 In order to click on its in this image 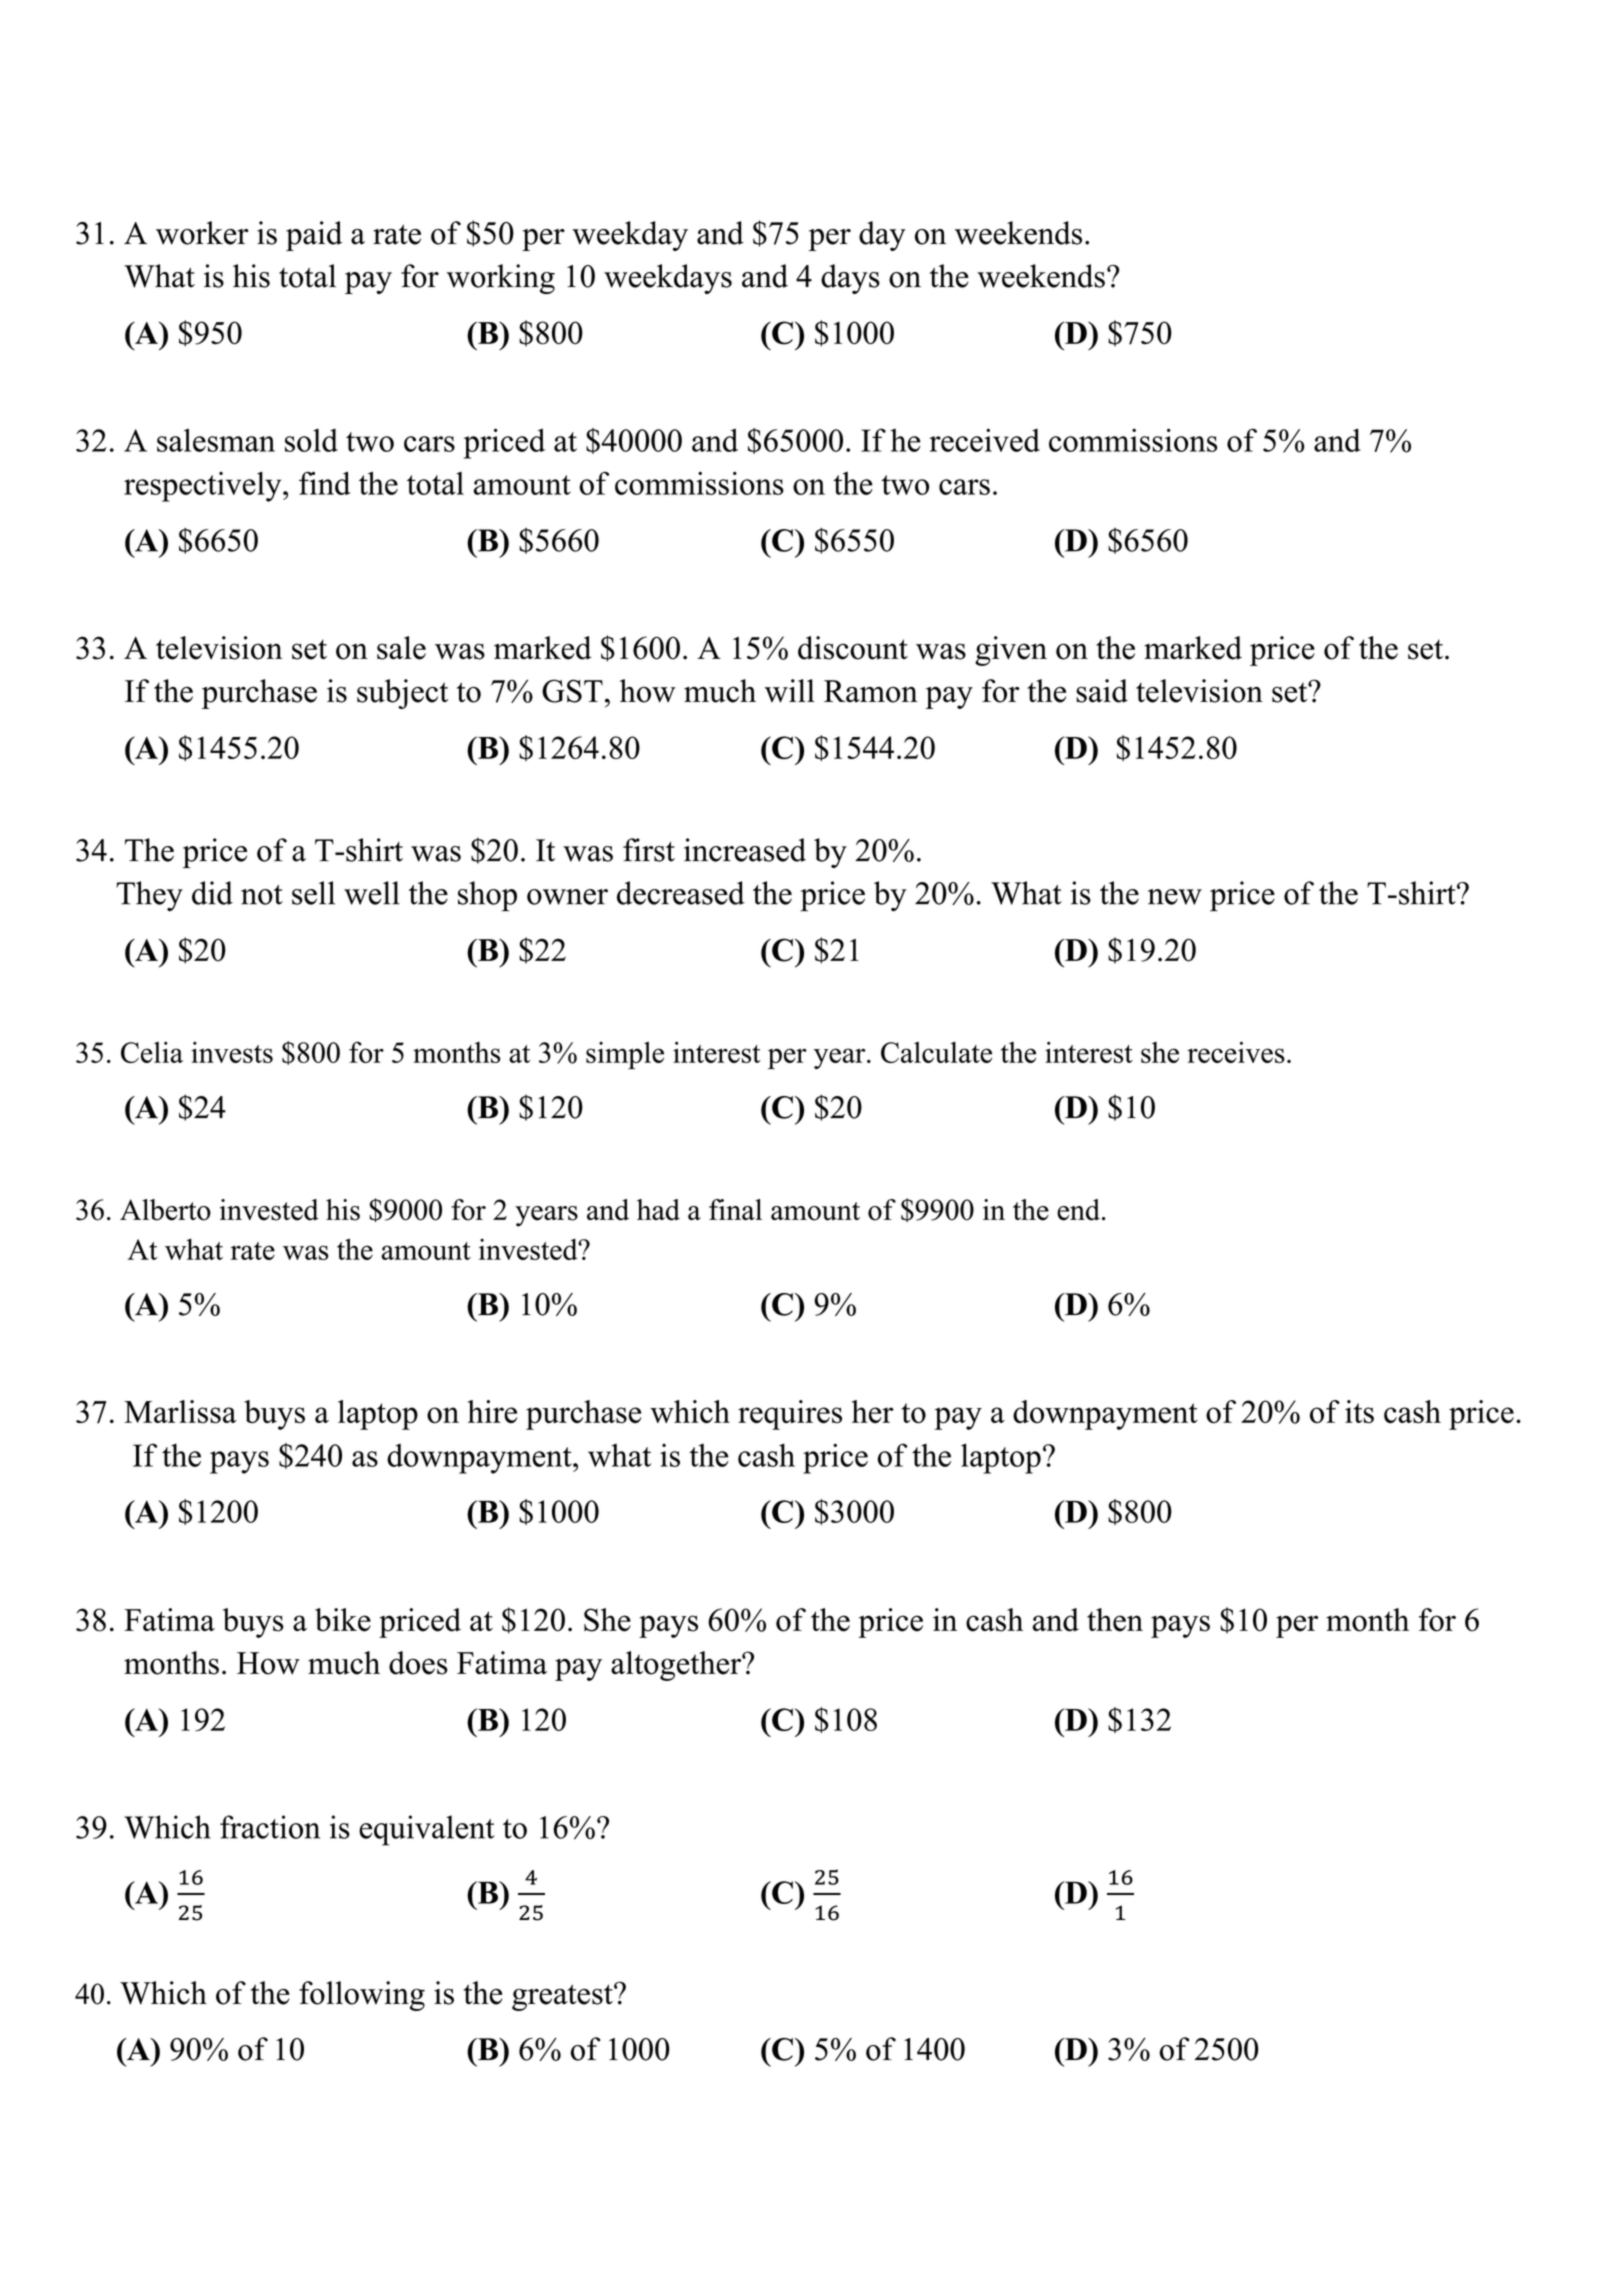, I will do `click(1359, 1412)`.
